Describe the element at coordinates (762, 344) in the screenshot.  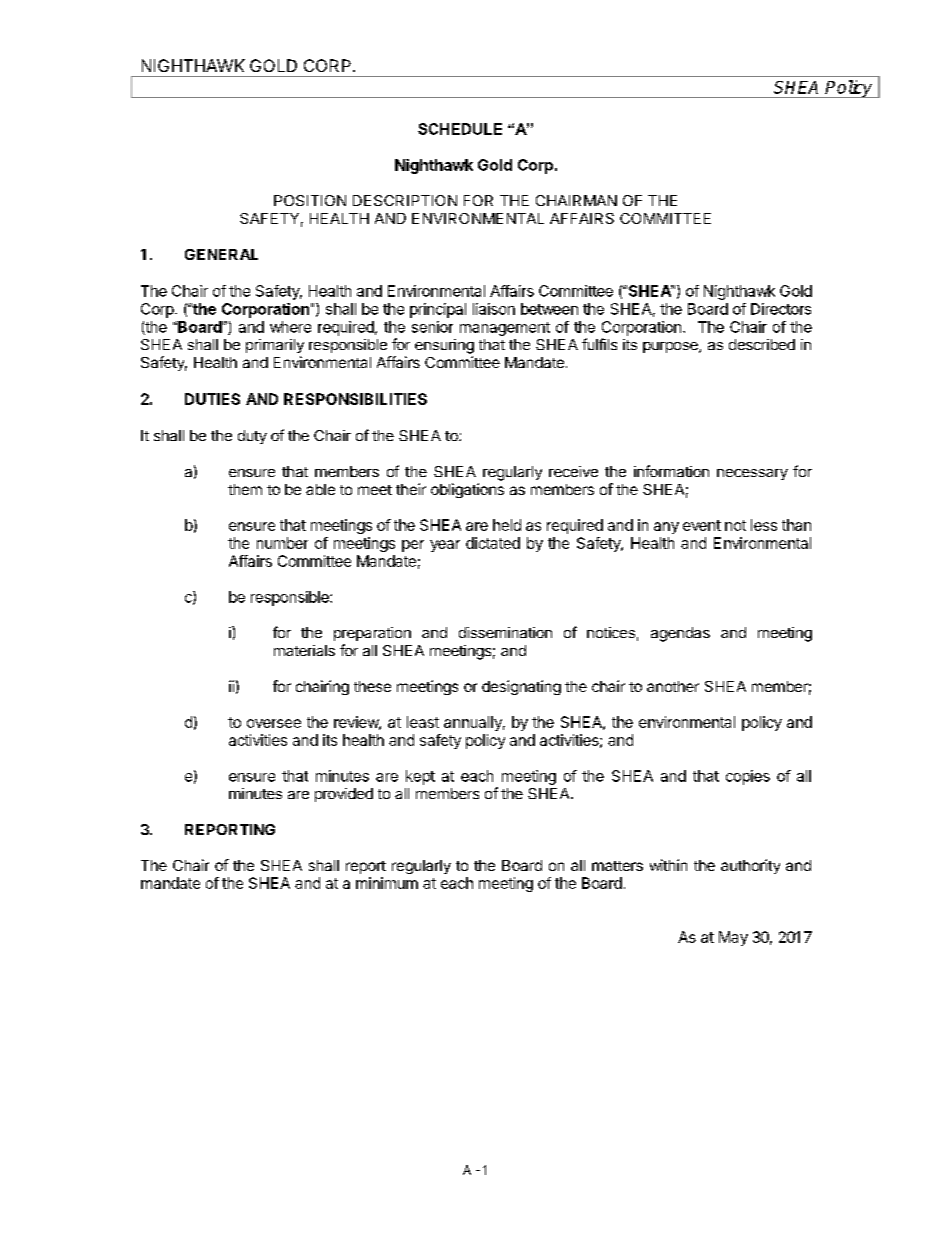
I see `described` at that location.
